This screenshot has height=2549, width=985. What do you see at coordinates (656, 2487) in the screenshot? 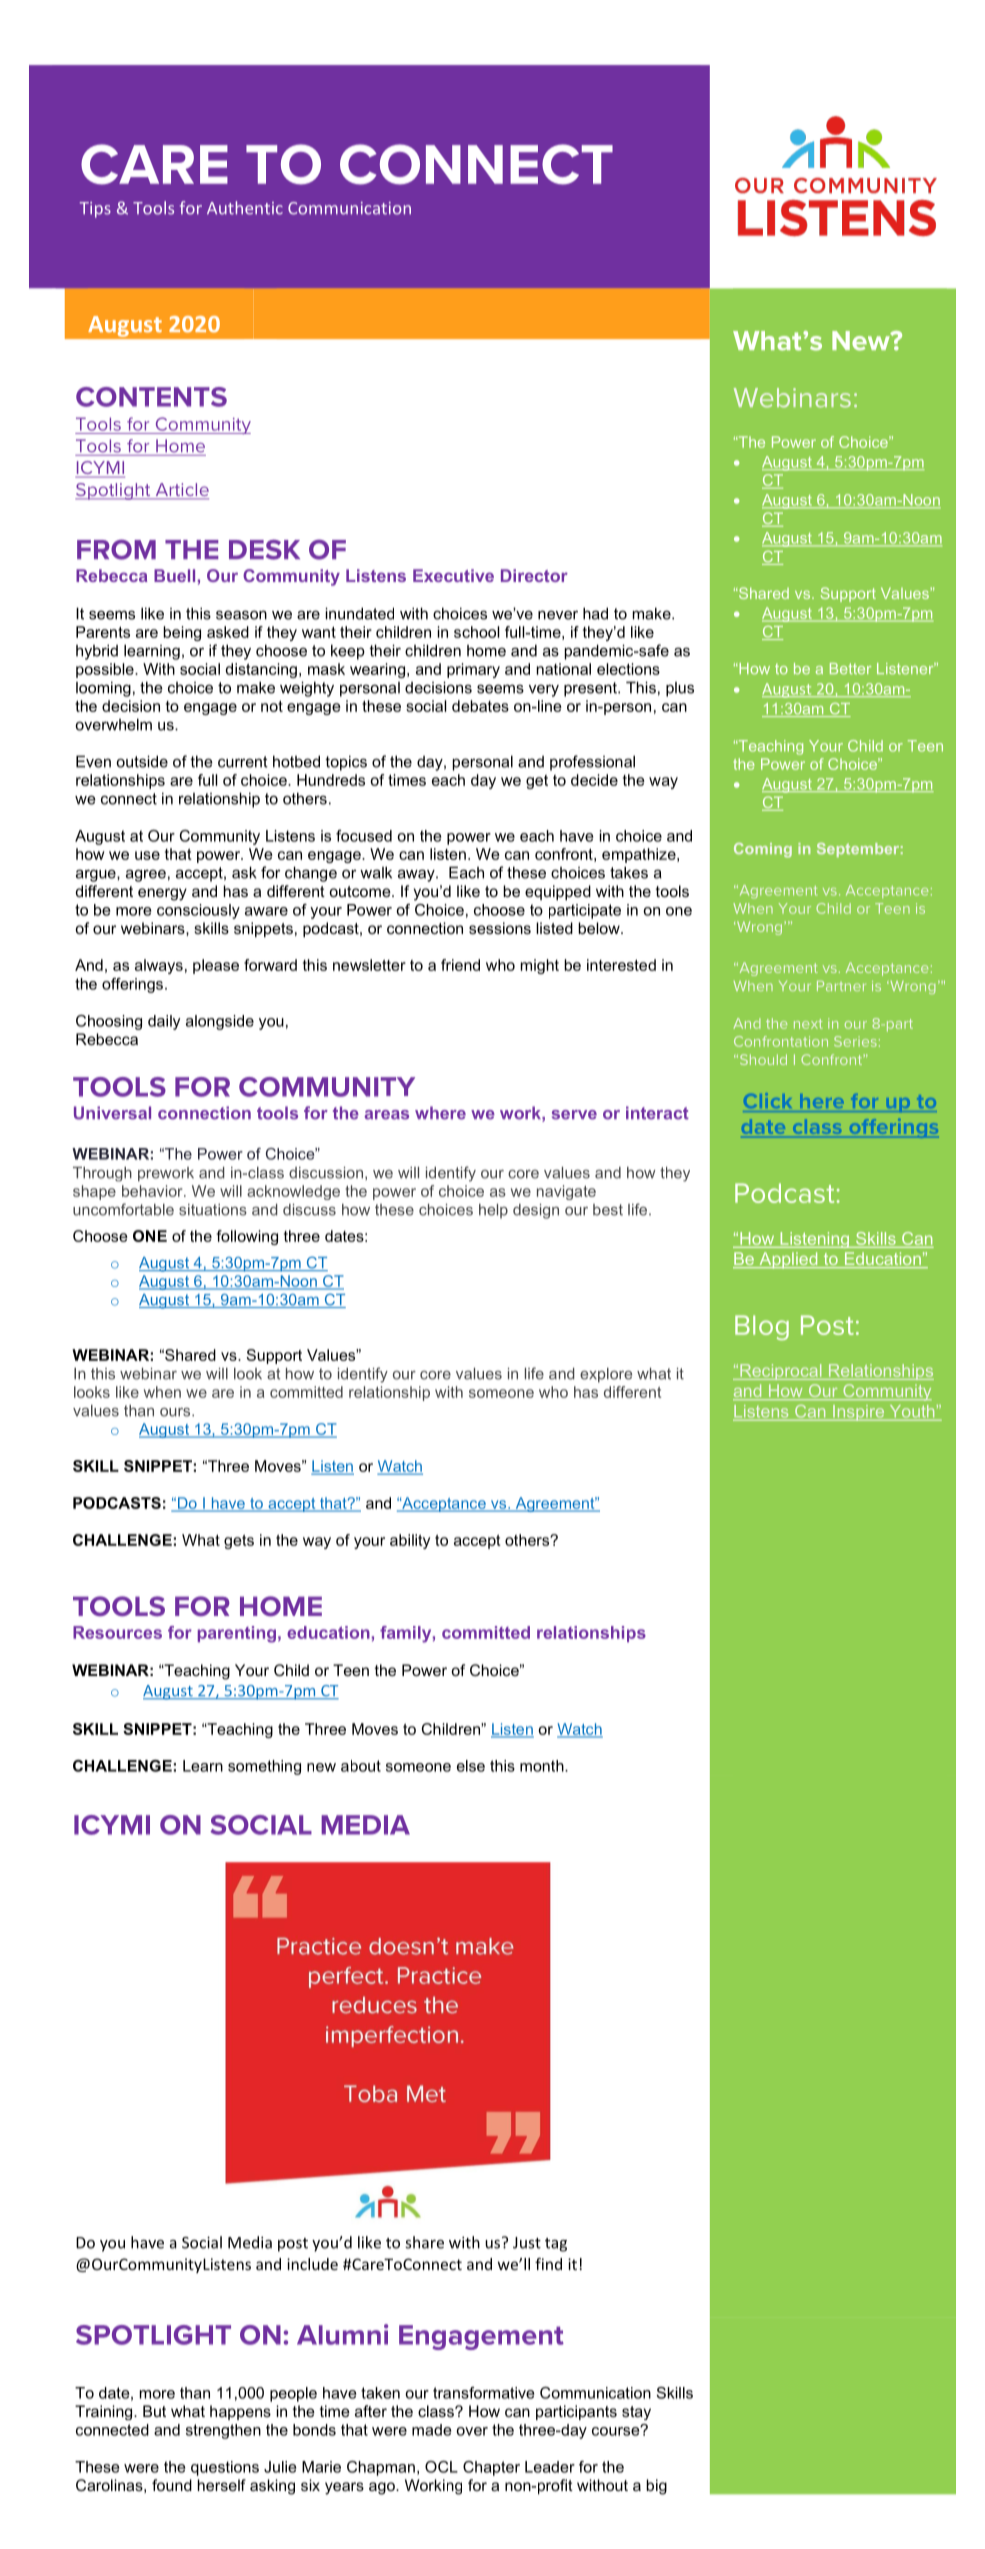
I see `big` at bounding box center [656, 2487].
